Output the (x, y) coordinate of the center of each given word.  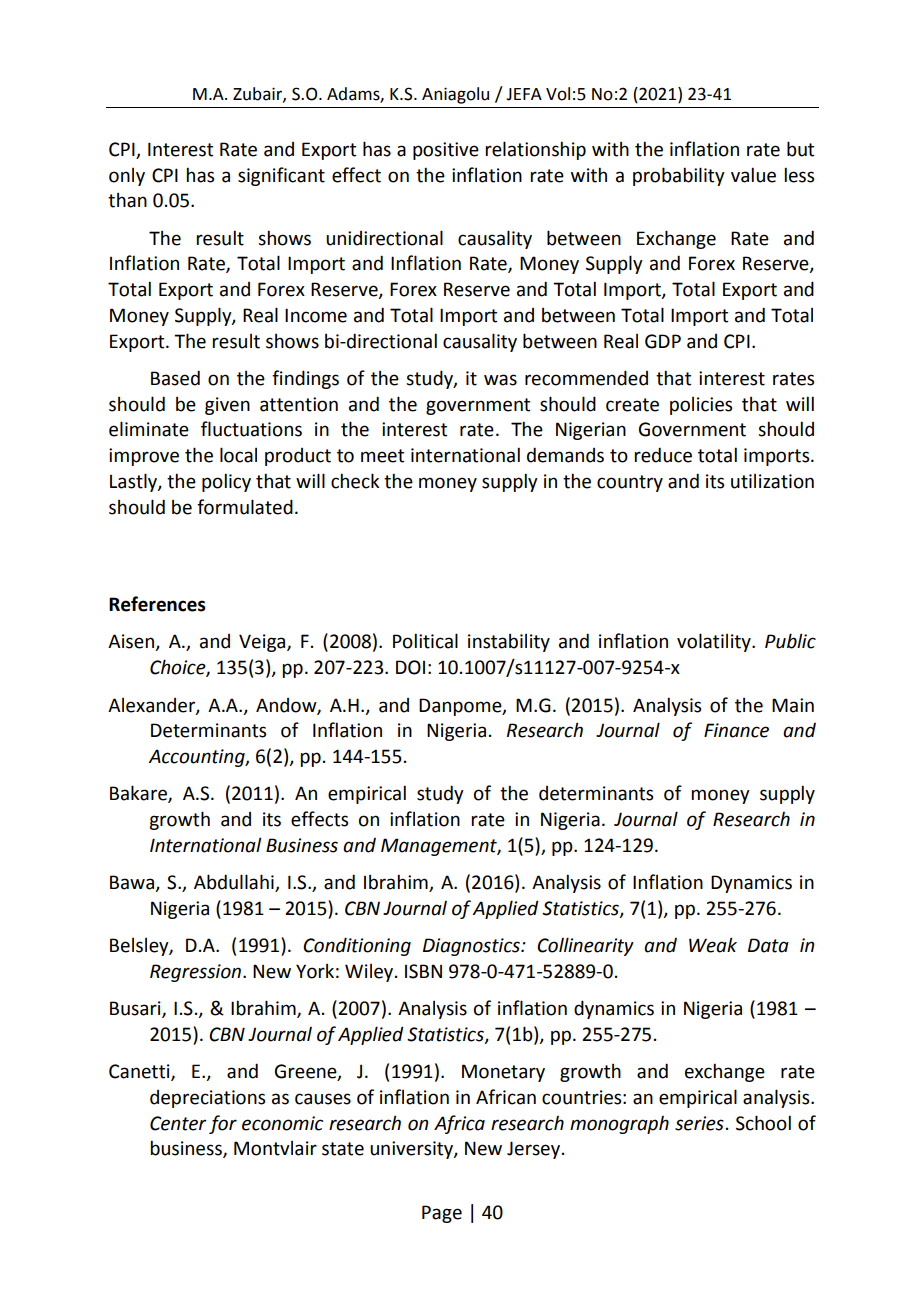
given (227, 406)
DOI (410, 667)
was (500, 380)
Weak (713, 945)
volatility (715, 642)
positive (446, 151)
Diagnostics (472, 947)
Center (178, 1123)
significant (281, 176)
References (157, 604)
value (753, 175)
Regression (197, 973)
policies (701, 406)
